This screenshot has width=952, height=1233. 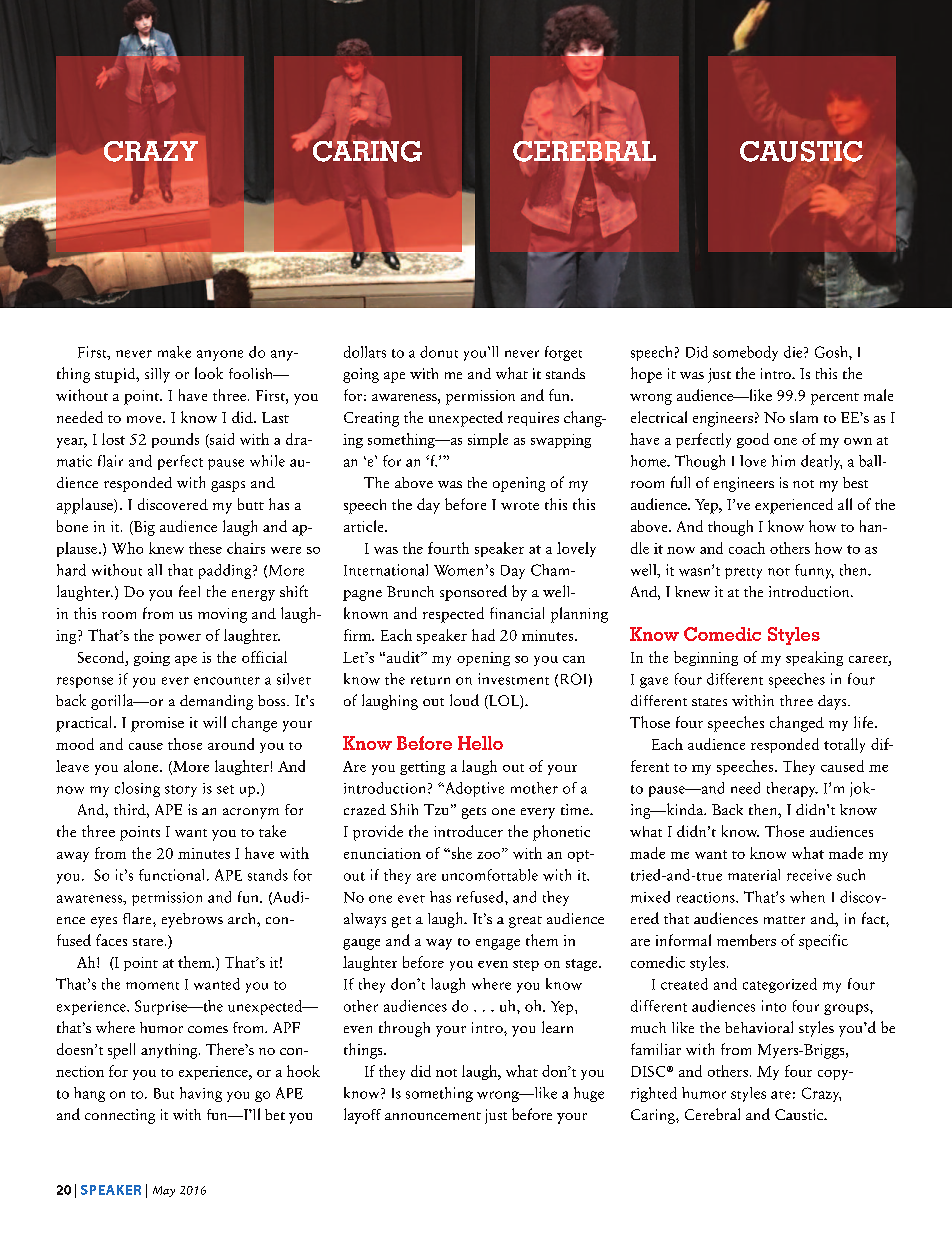 I want to click on therapy, so click(x=792, y=789).
